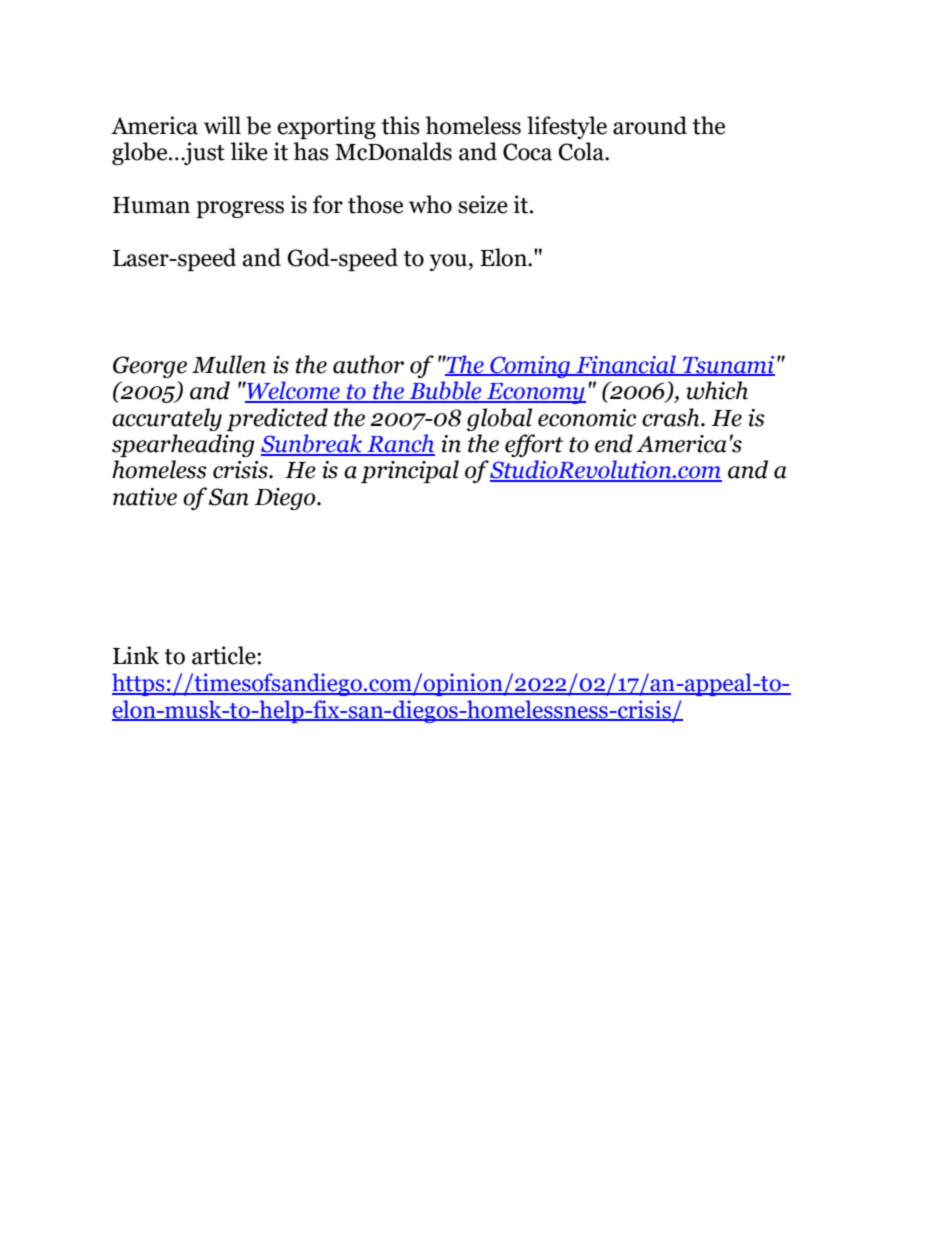 This screenshot has height=1233, width=952. What do you see at coordinates (229, 364) in the screenshot?
I see `Mullen` at bounding box center [229, 364].
